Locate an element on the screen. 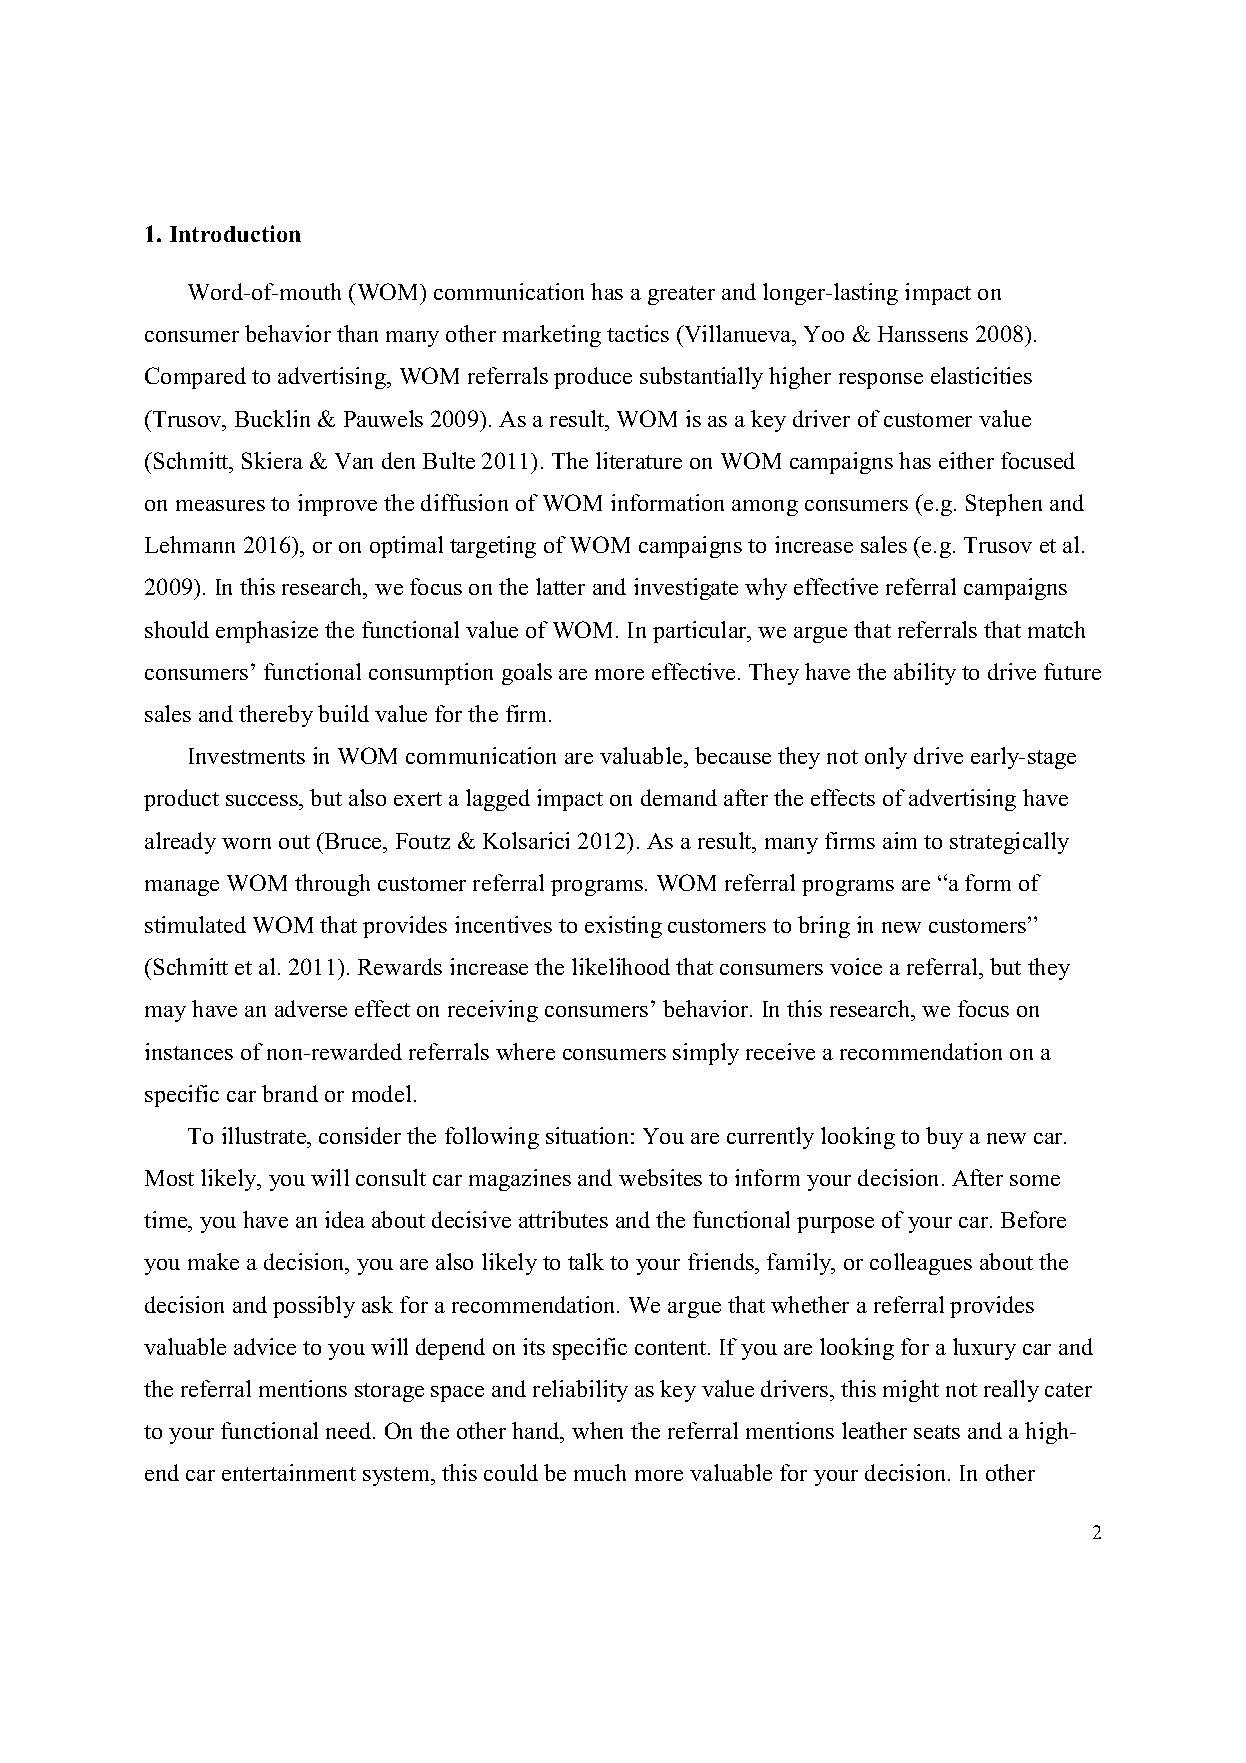  elasticities is located at coordinates (981, 375).
